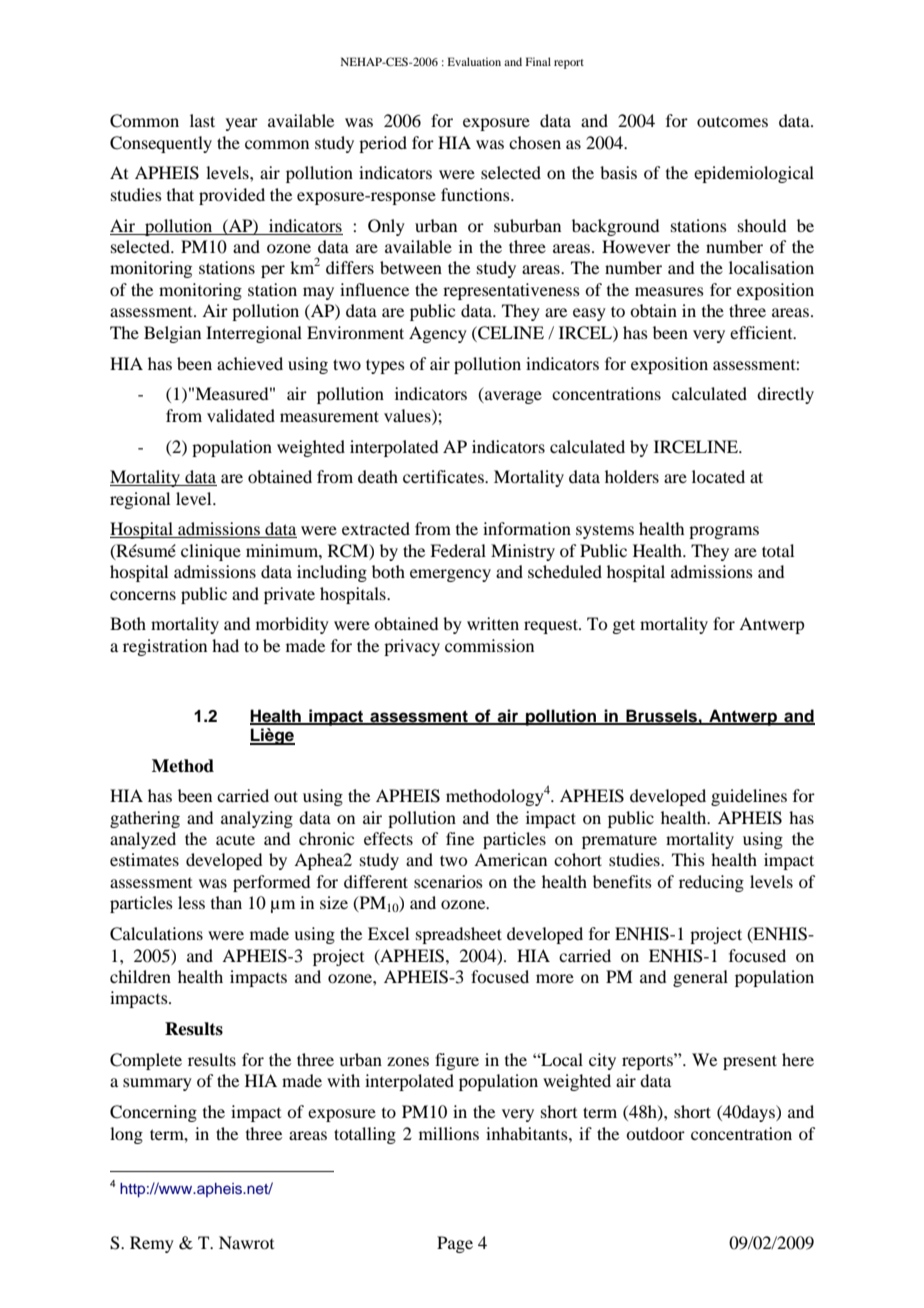  I want to click on get, so click(623, 626).
